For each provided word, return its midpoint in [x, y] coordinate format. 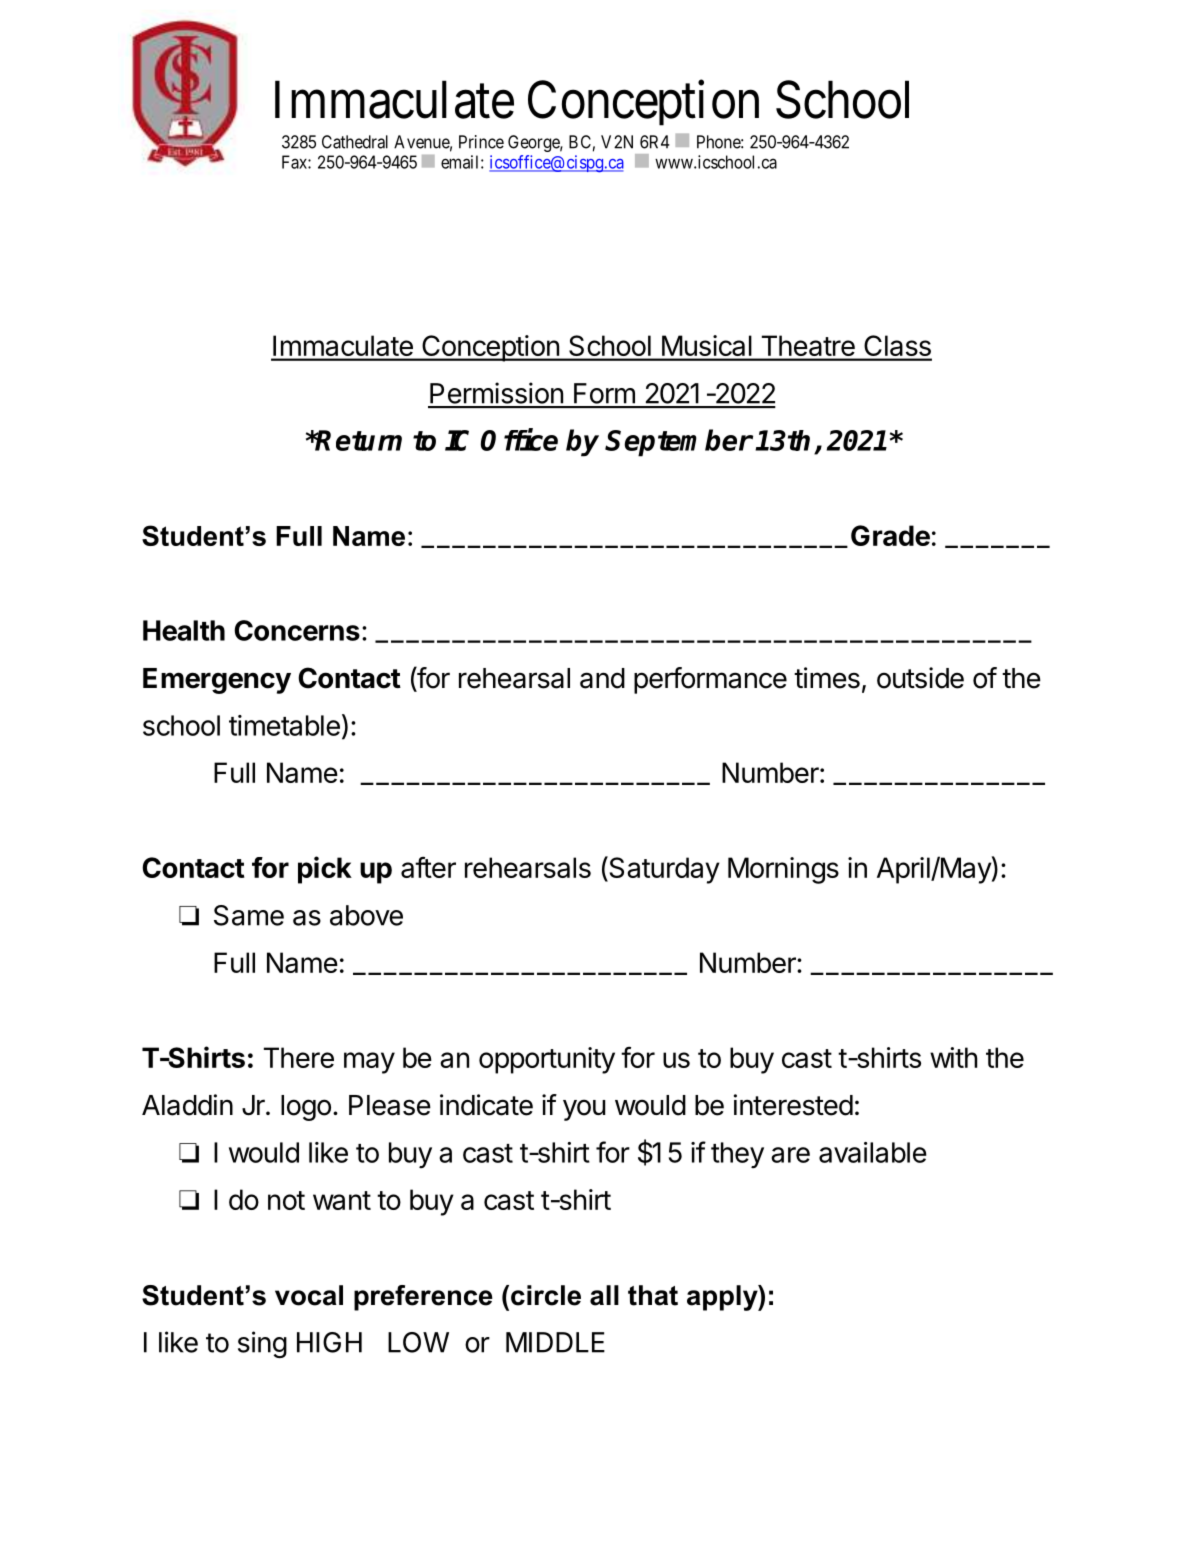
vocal [309, 1295]
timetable [284, 725]
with [953, 1057]
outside [920, 678]
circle [546, 1295]
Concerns [297, 630]
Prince [481, 142]
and [602, 678]
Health [184, 630]
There [299, 1057]
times [827, 678]
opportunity [547, 1060]
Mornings [783, 870]
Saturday [663, 870]
